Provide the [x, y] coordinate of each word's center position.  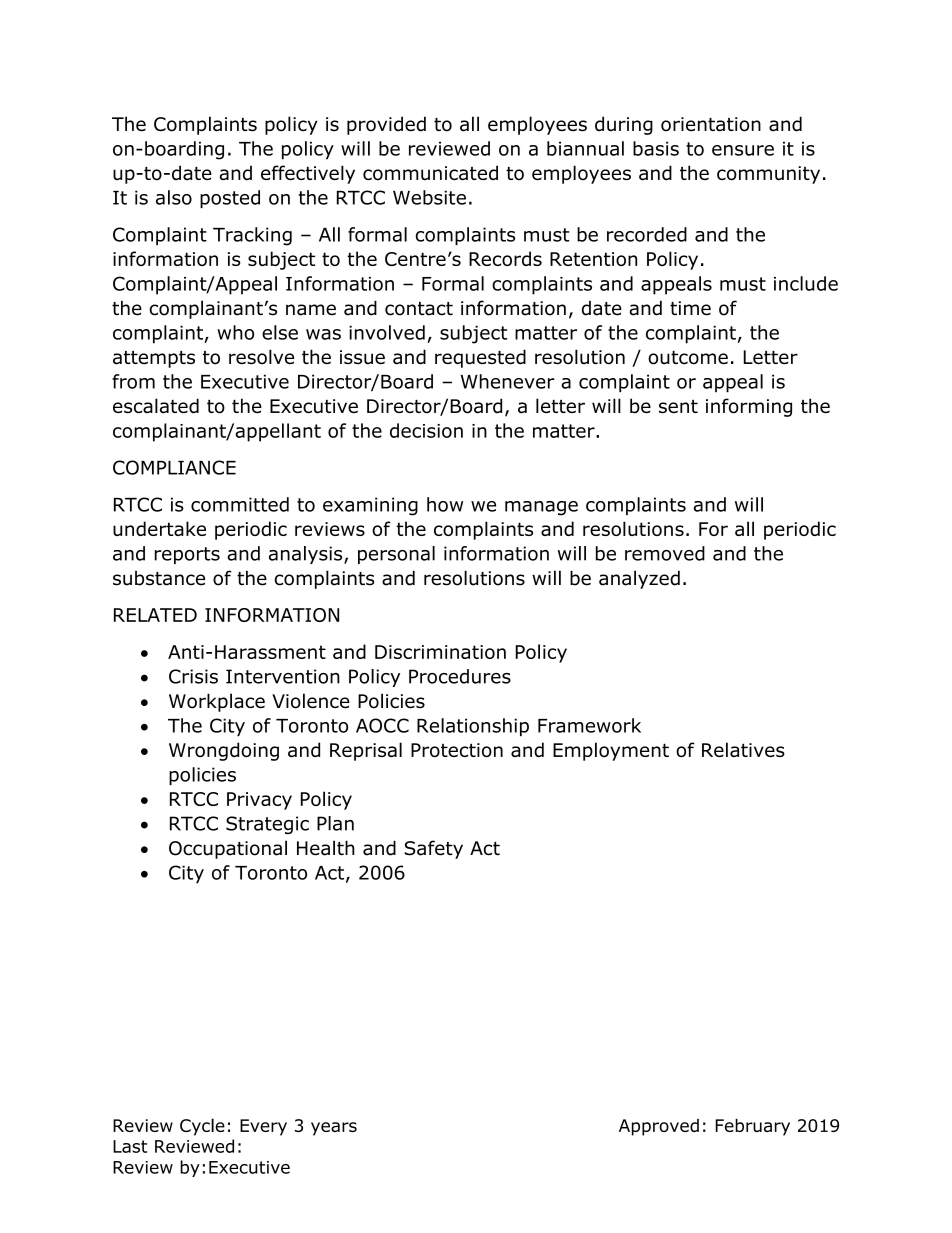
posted [230, 199]
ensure [743, 150]
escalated [156, 406]
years [334, 1129]
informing [749, 407]
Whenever [508, 381]
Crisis [193, 676]
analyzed [639, 579]
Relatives [743, 749]
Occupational [228, 849]
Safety [433, 849]
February [752, 1127]
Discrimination [440, 652]
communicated [430, 173]
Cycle [202, 1127]
